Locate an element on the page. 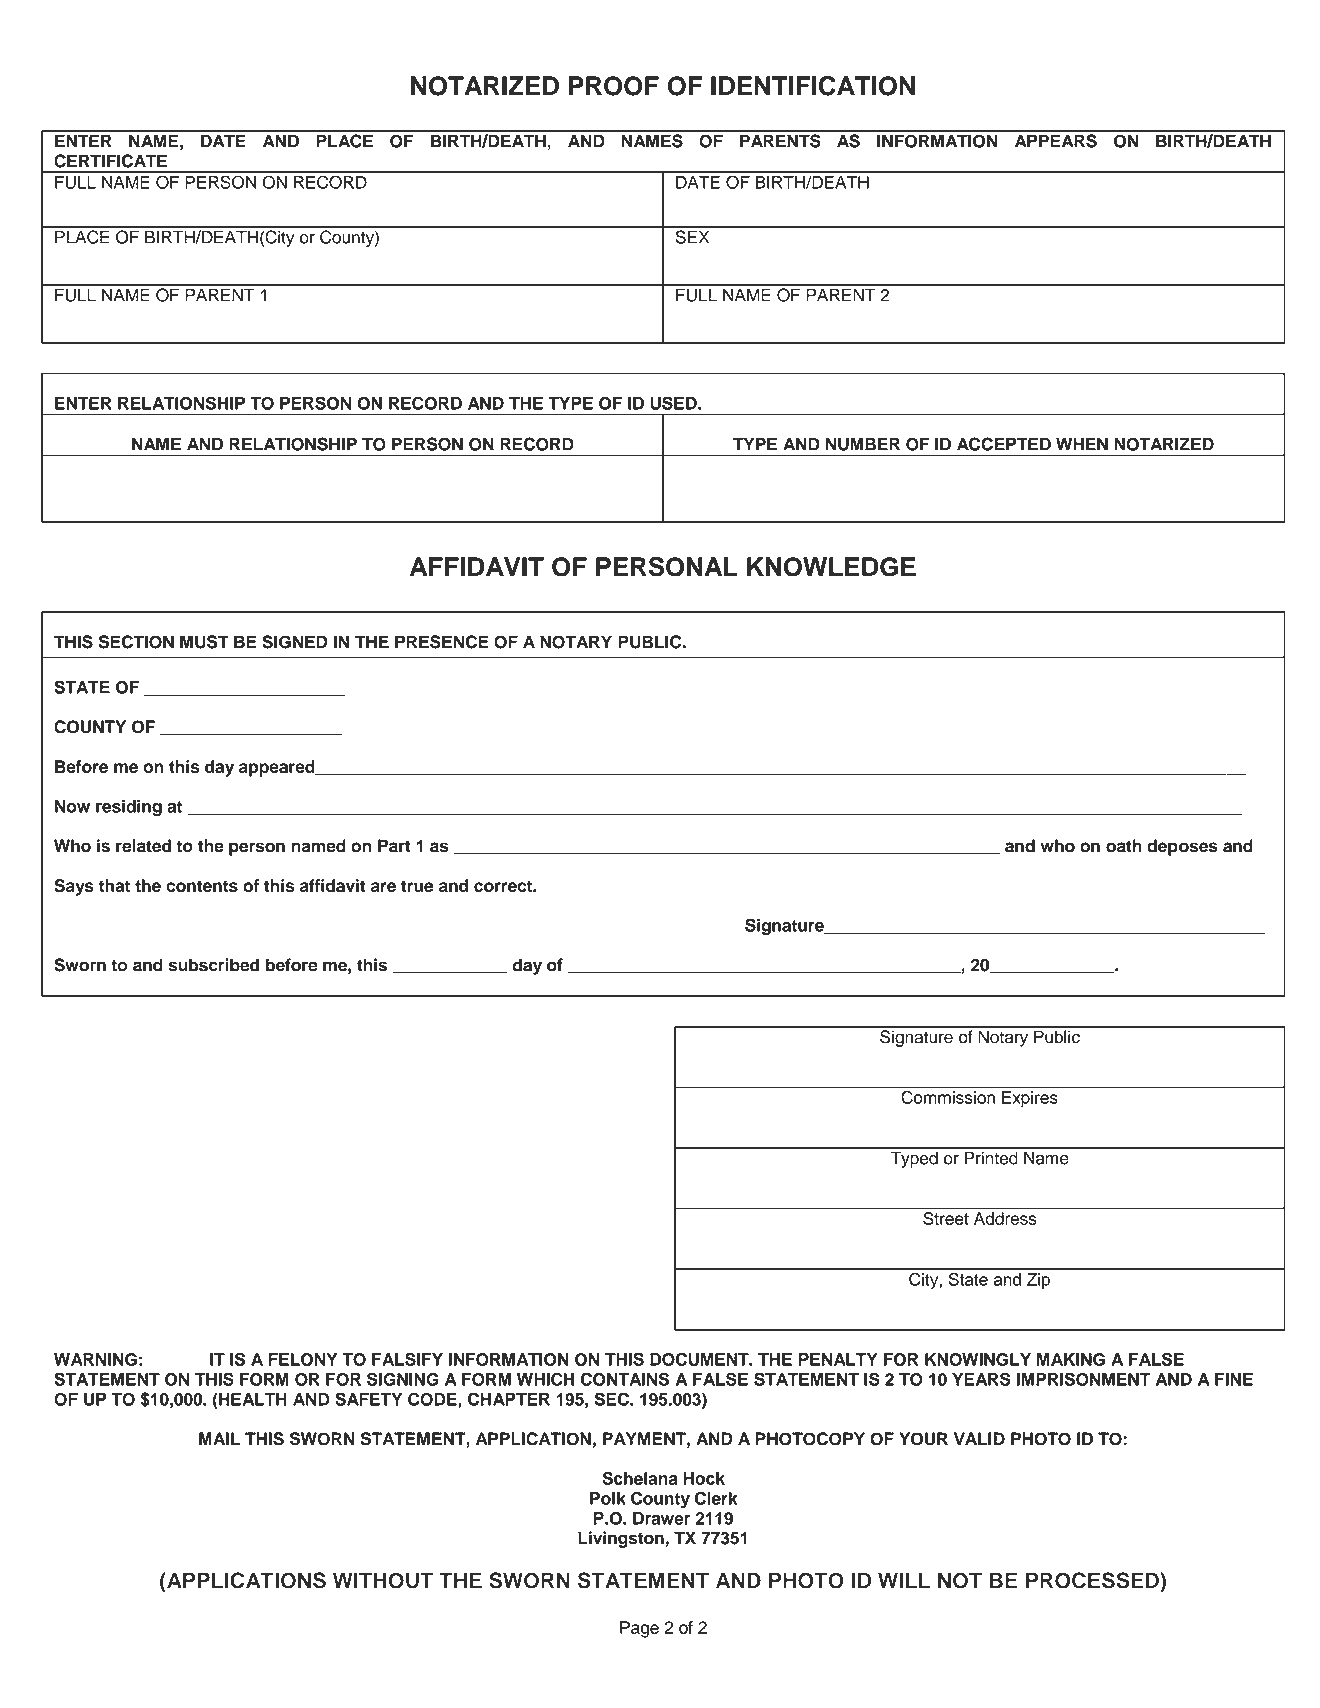 The image size is (1320, 1708). oath is located at coordinates (1124, 846).
